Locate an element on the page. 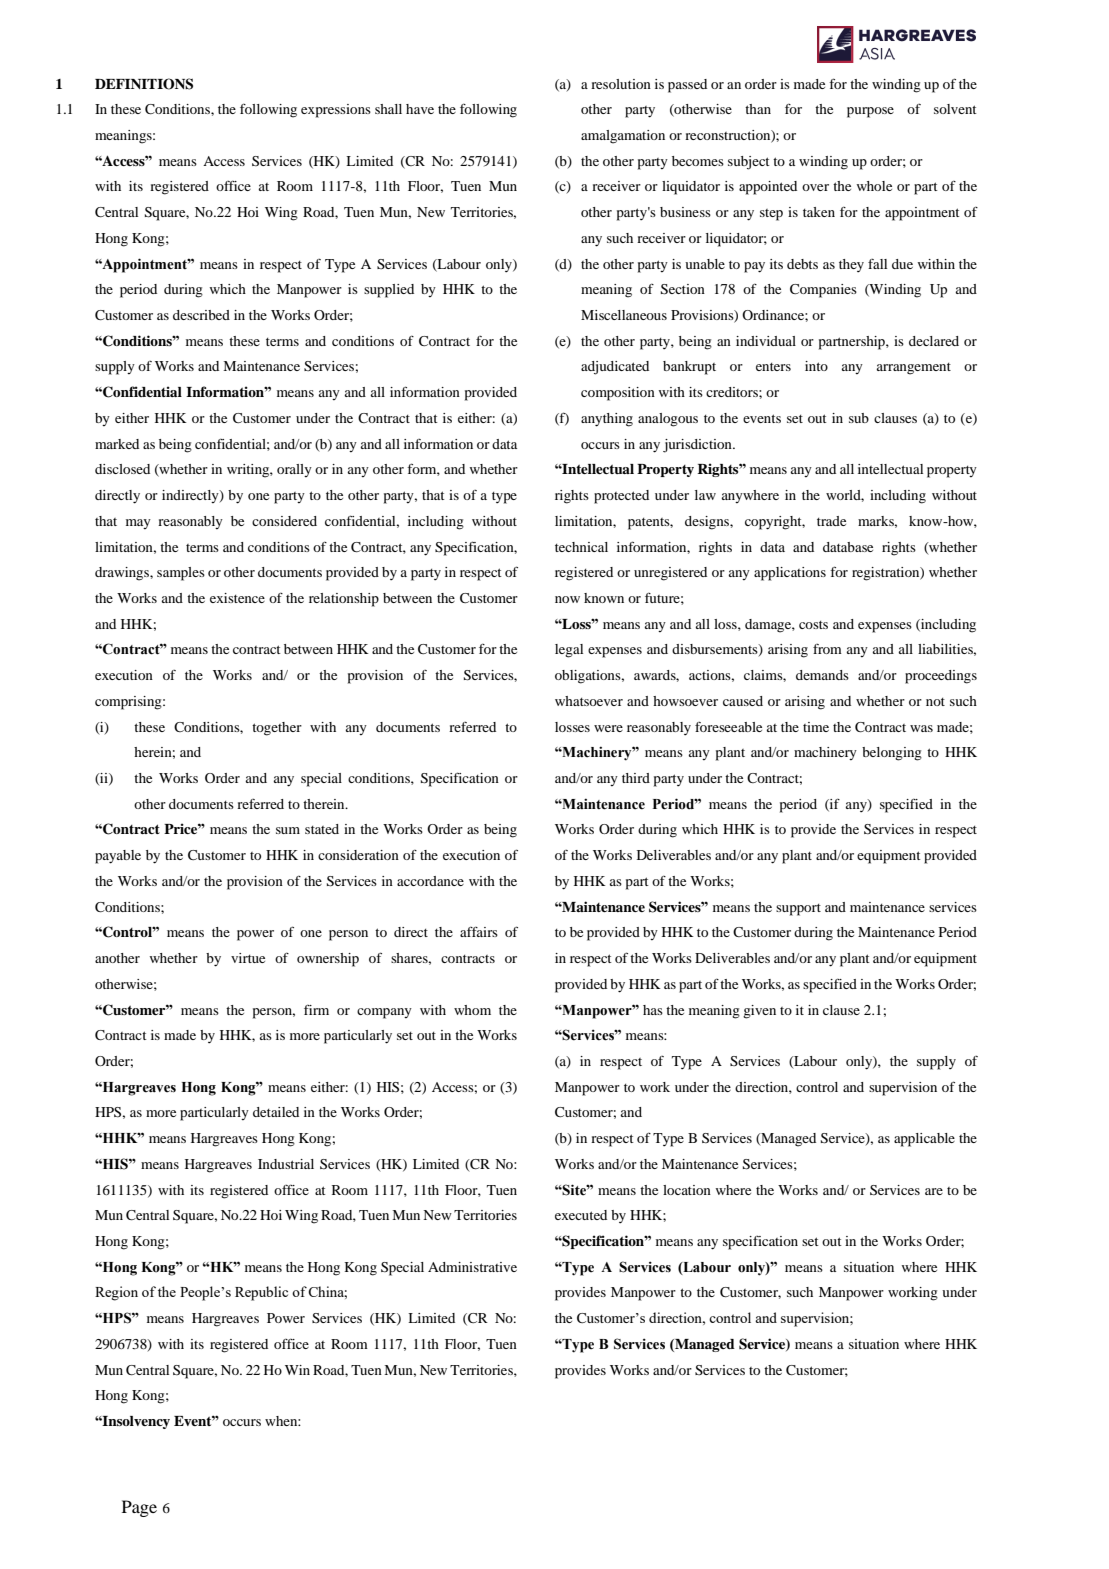 The width and height of the image is (1109, 1569). DEFINITIONS is located at coordinates (144, 84).
